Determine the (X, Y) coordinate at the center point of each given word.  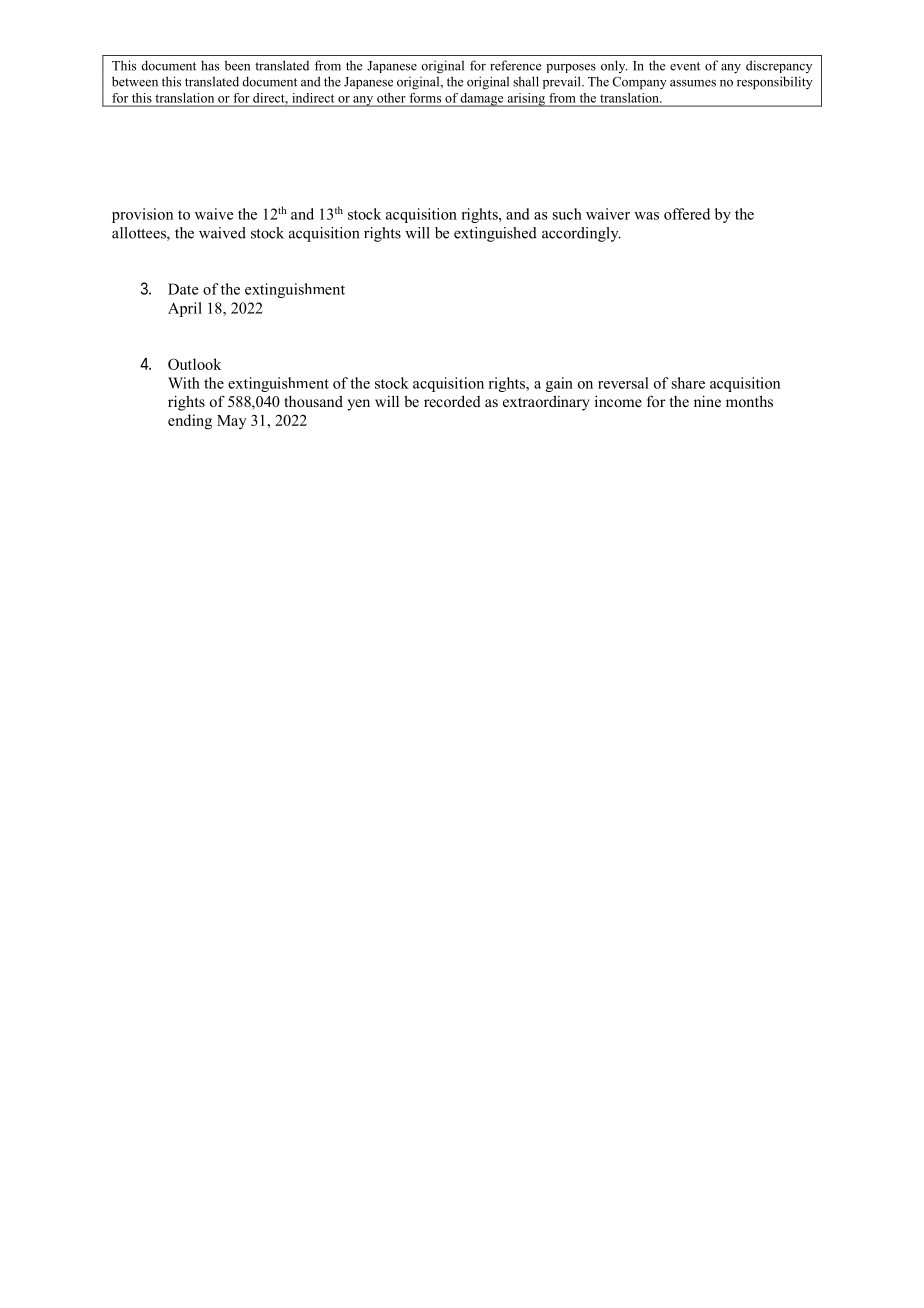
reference (515, 65)
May (232, 422)
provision (142, 215)
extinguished (495, 234)
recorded (452, 401)
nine (707, 401)
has (210, 65)
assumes (693, 83)
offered (687, 214)
